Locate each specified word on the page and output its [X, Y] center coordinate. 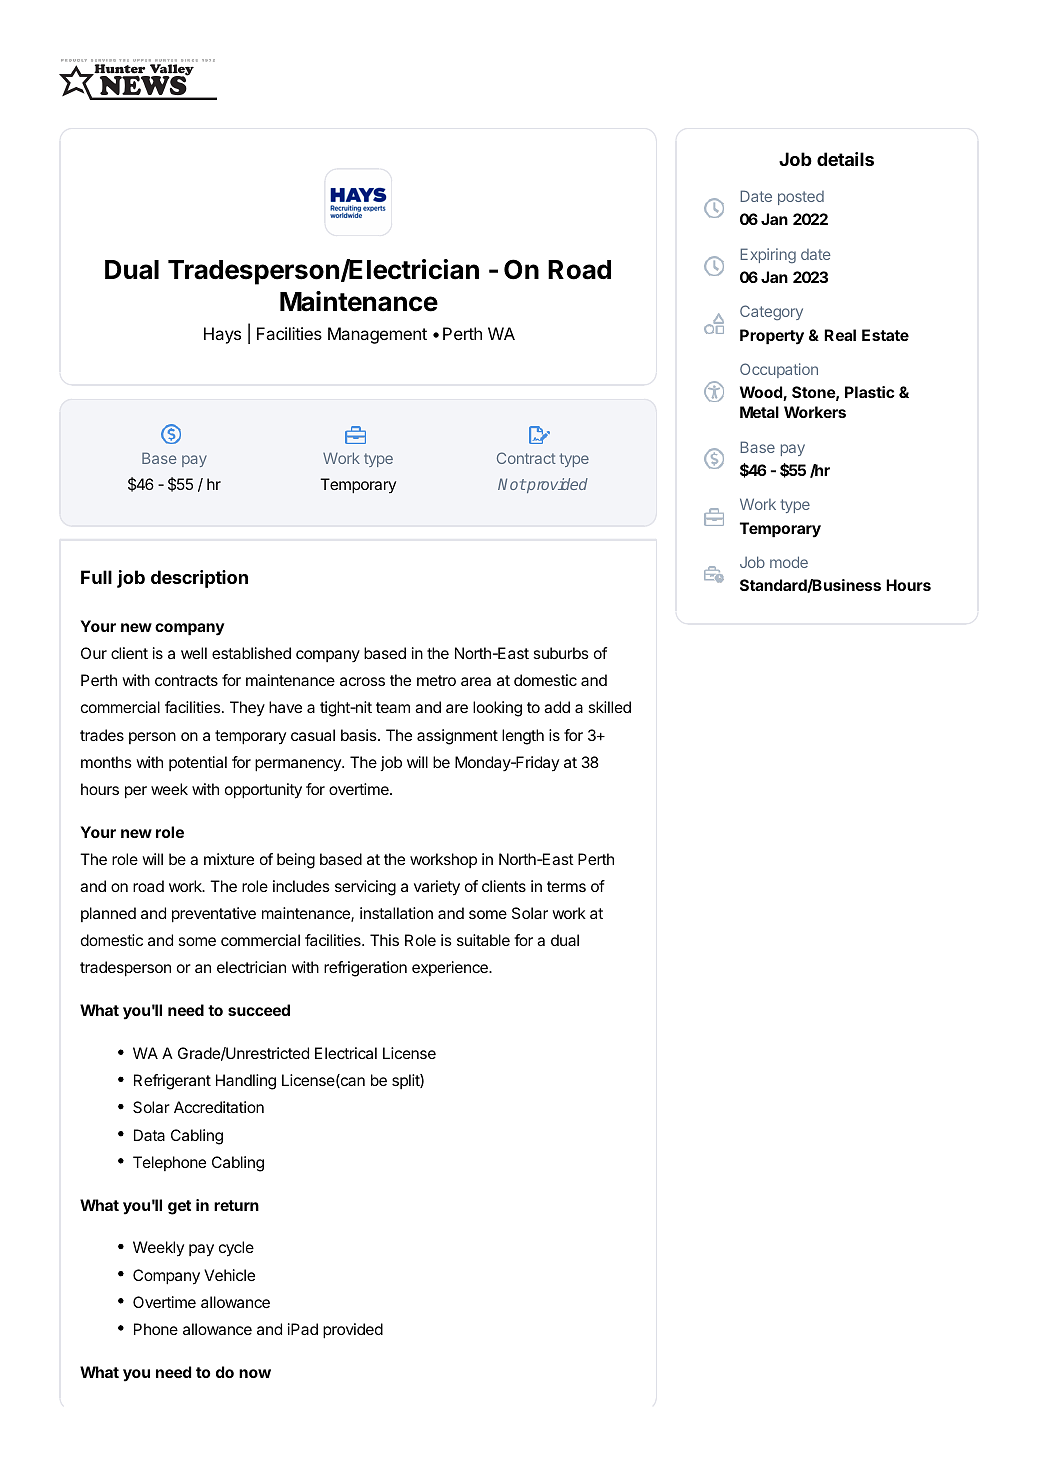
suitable [483, 940]
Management [377, 335]
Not [512, 484]
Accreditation [219, 1107]
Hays [222, 335]
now [255, 1373]
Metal [759, 412]
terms [566, 886]
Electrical [346, 1053]
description [199, 579]
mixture [229, 859]
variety [437, 888]
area [476, 681]
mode [789, 562]
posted [801, 198]
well [194, 653]
